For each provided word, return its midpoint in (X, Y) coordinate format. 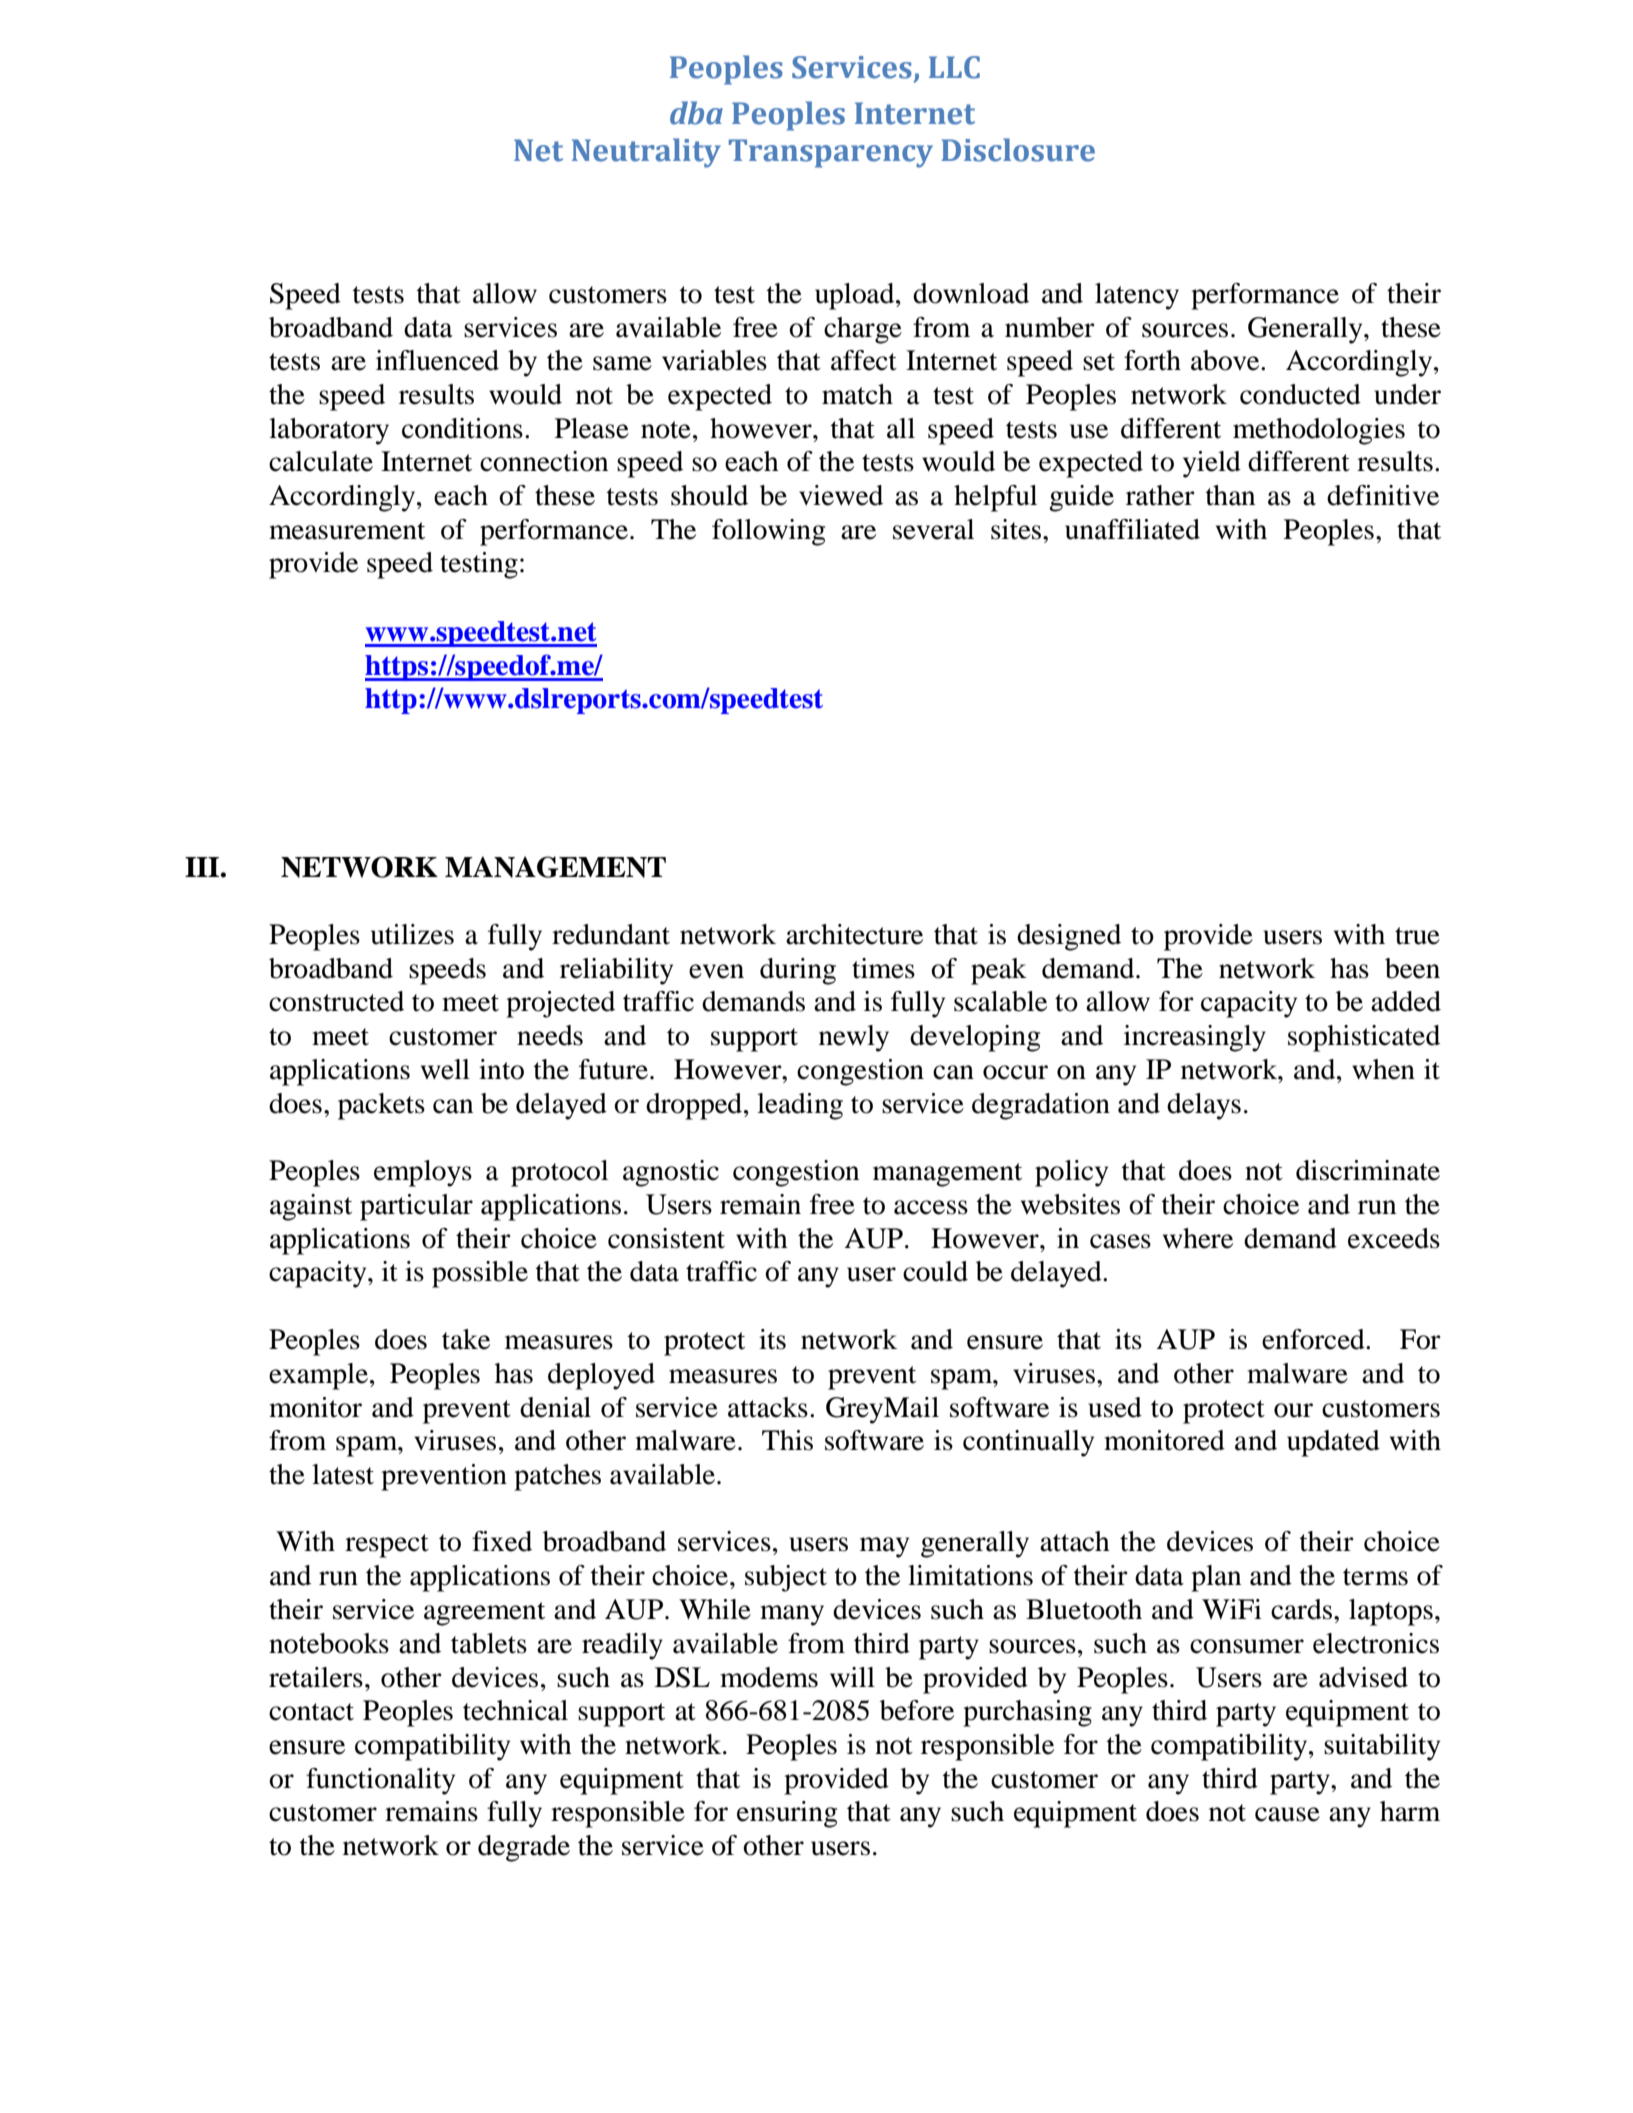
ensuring (787, 1814)
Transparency (831, 153)
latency (1137, 296)
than (1230, 495)
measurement (347, 531)
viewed (841, 495)
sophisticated (1364, 1038)
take (466, 1339)
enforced (1314, 1339)
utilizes (412, 934)
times (883, 968)
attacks (768, 1407)
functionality (380, 1781)
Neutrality (646, 153)
